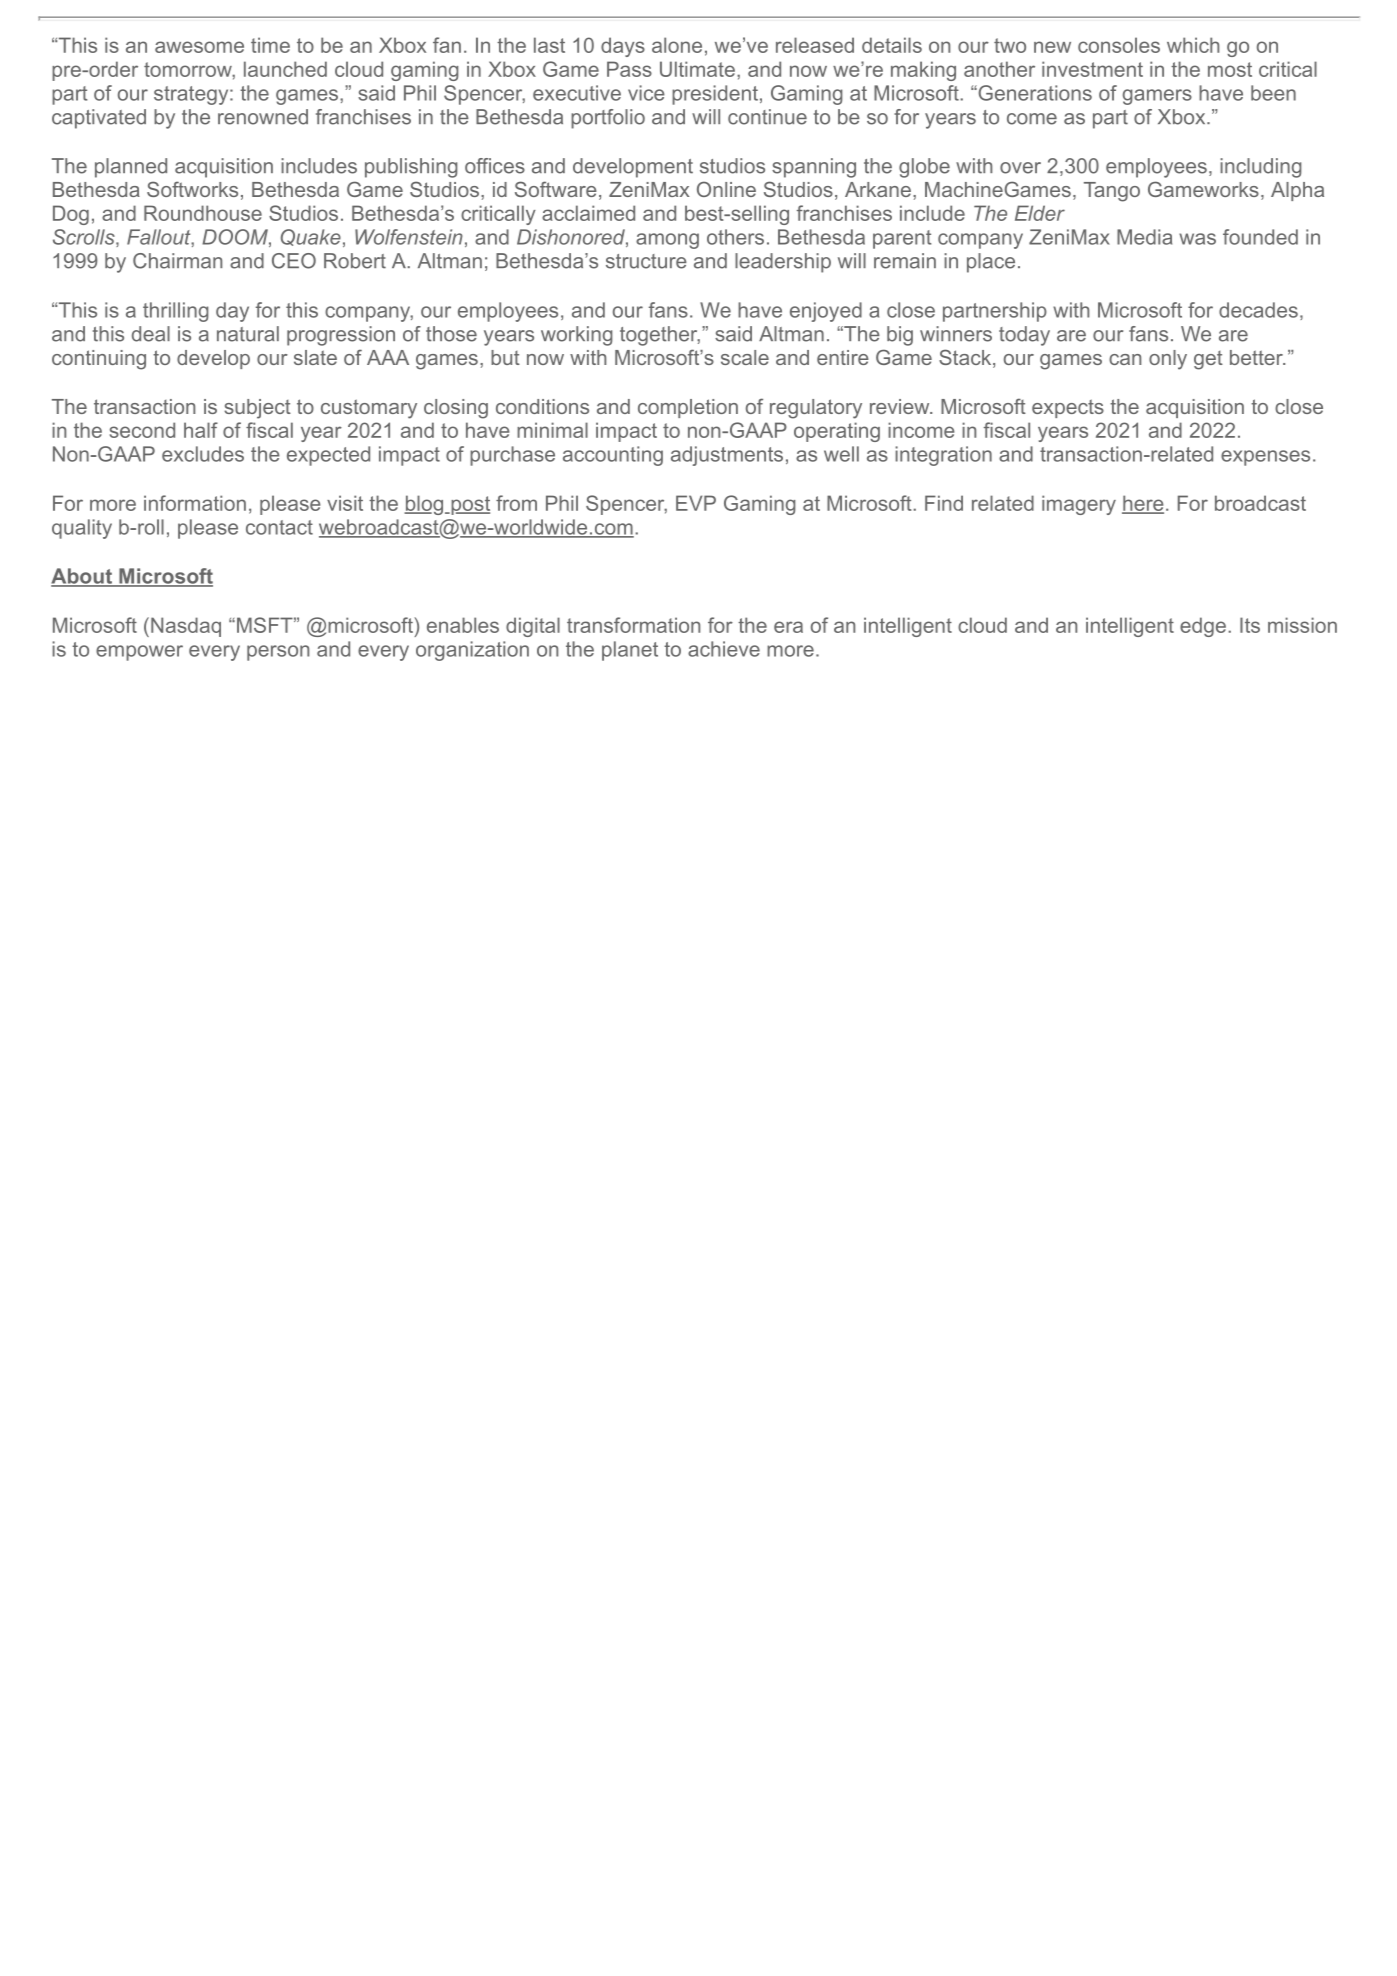 This screenshot has width=1397, height=1976. Describe the element at coordinates (1168, 360) in the screenshot. I see `only` at that location.
